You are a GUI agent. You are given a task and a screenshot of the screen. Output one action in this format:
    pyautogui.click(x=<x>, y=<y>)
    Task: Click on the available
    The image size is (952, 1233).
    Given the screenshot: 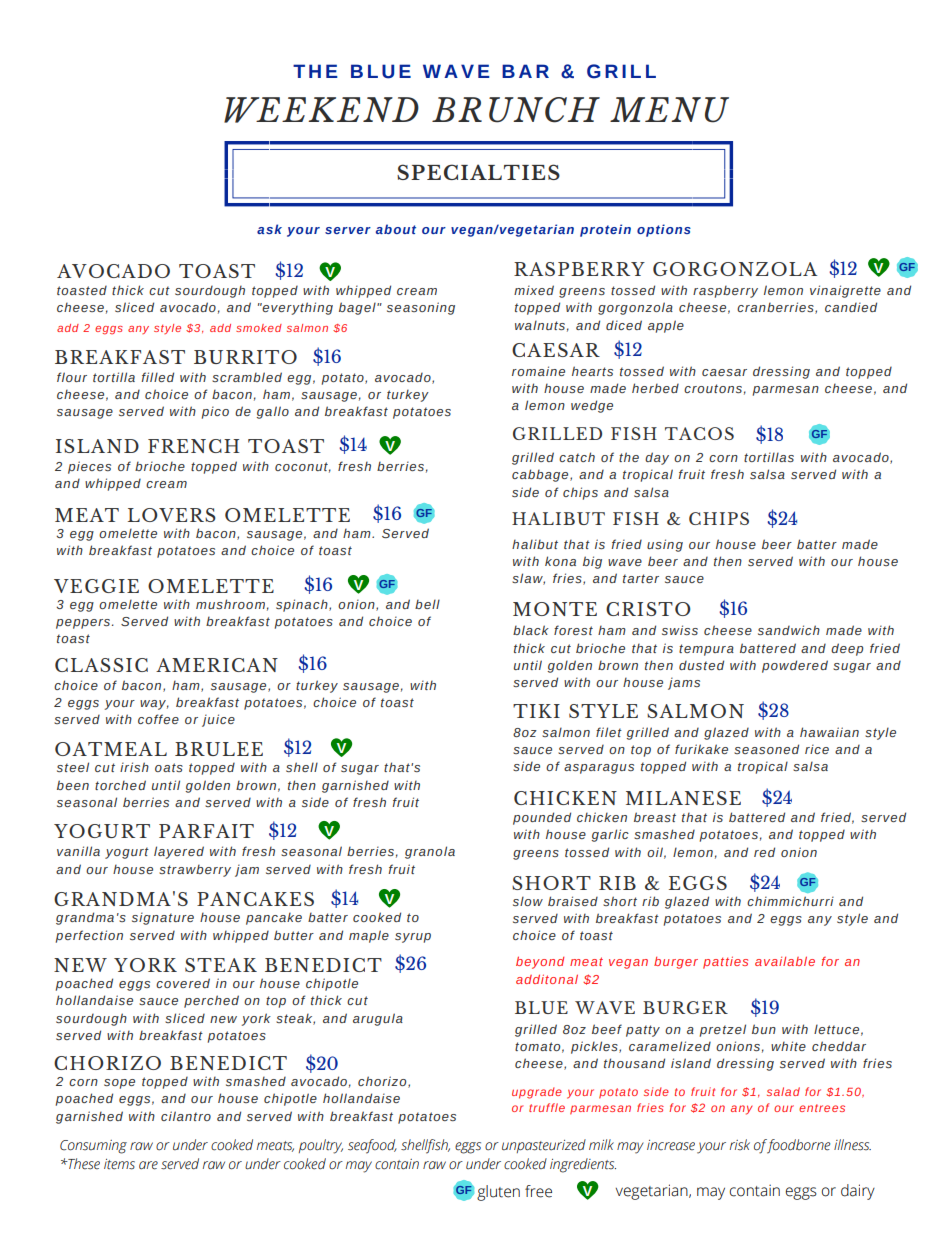 What is the action you would take?
    pyautogui.click(x=785, y=961)
